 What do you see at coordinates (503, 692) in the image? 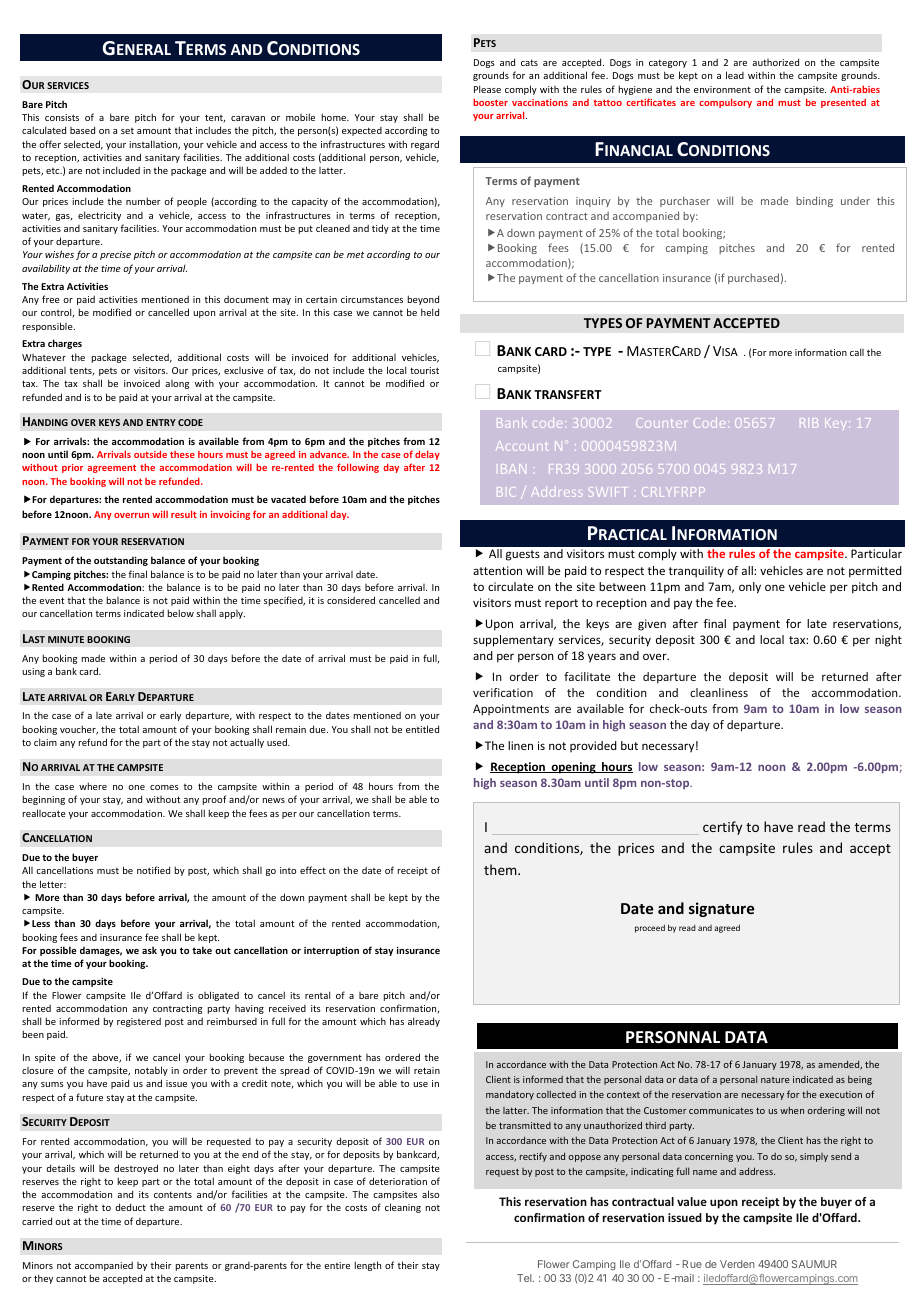
I see `verification` at bounding box center [503, 692].
